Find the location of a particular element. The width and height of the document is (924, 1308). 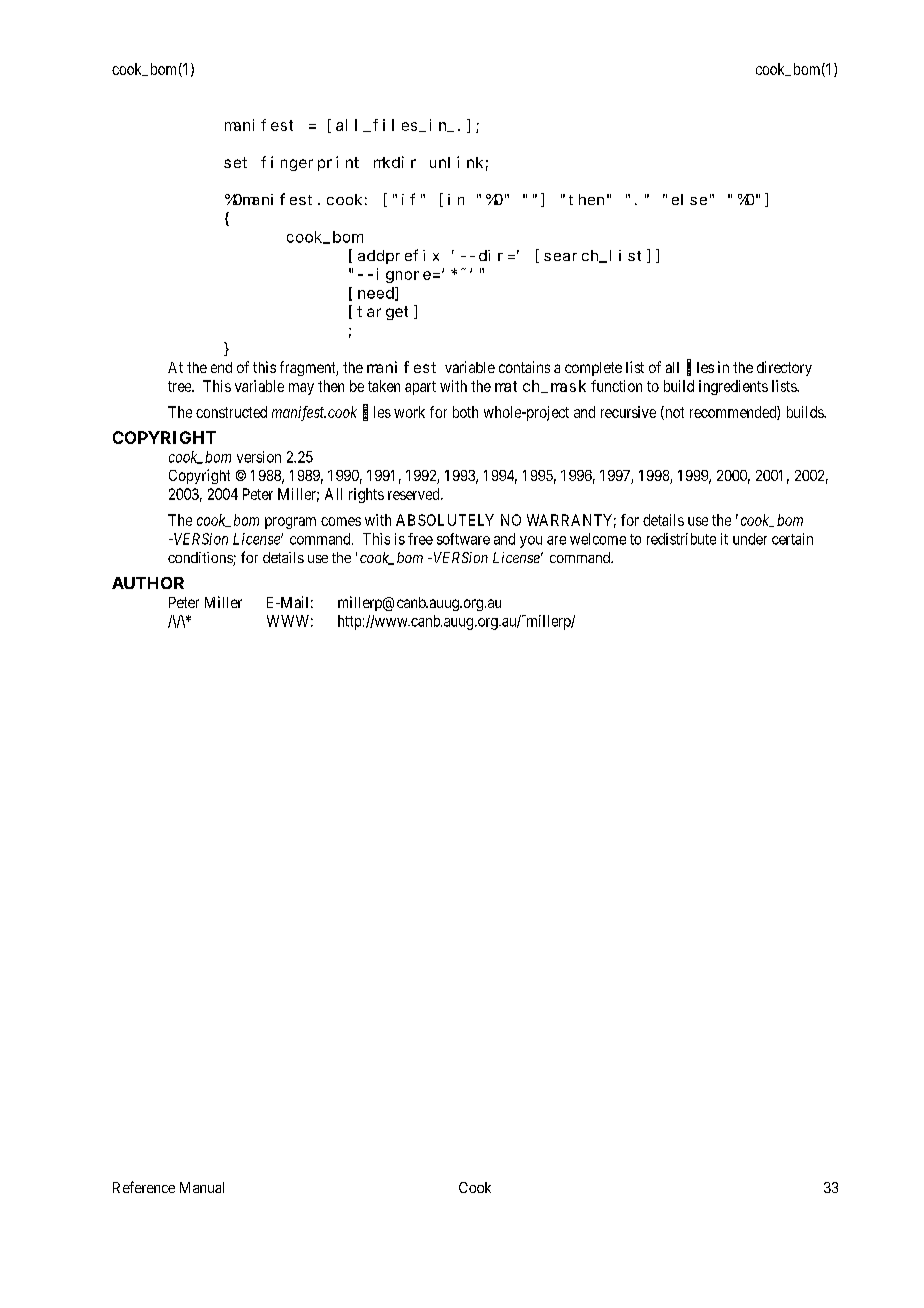

Manual is located at coordinates (202, 1187).
